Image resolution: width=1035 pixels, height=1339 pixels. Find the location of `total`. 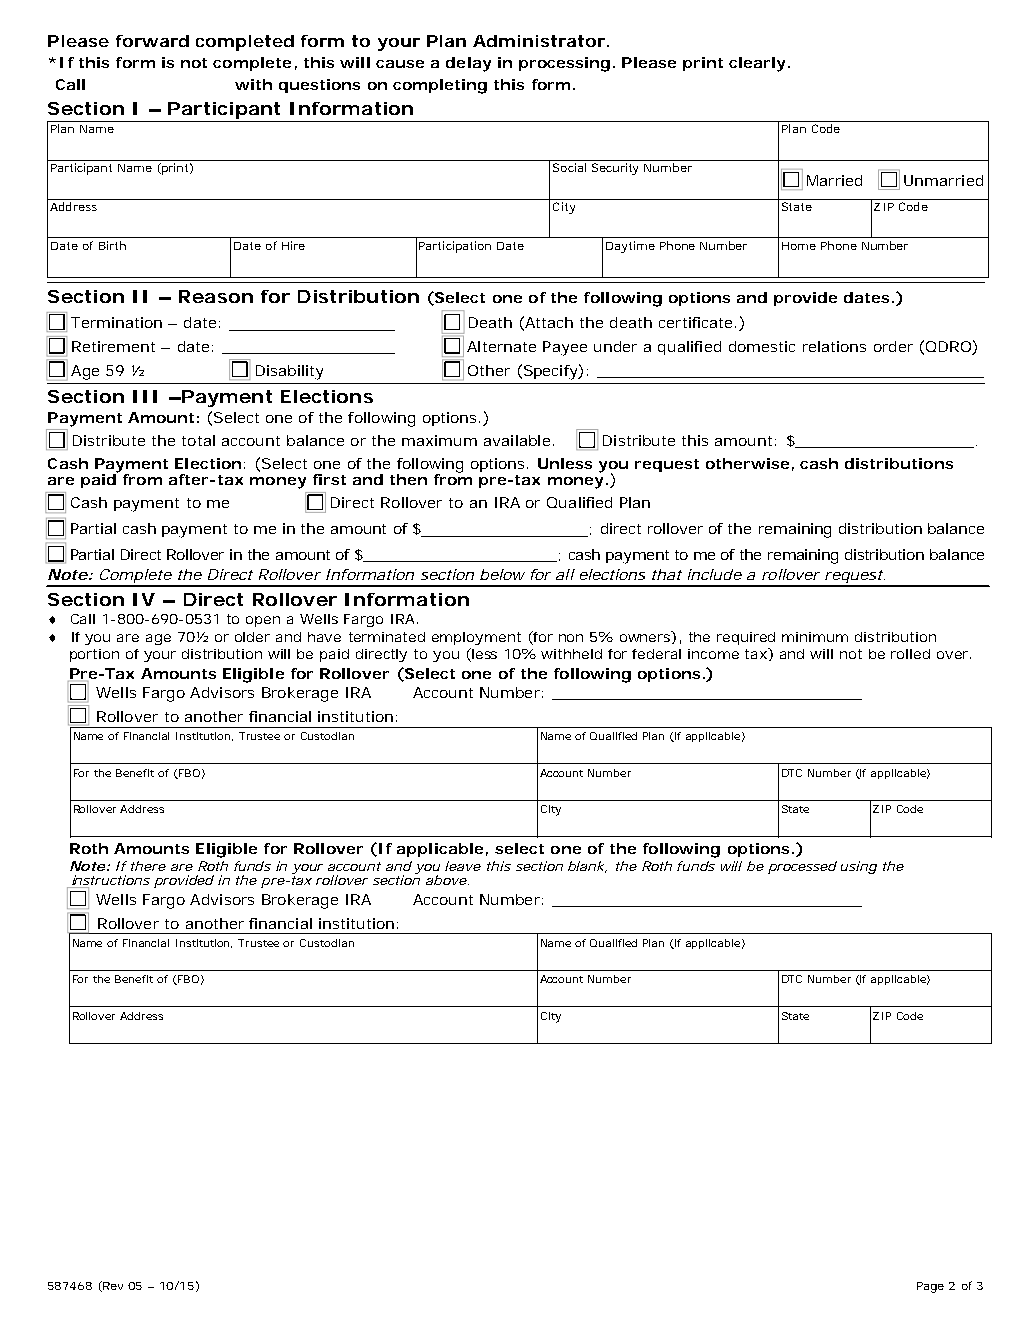

total is located at coordinates (198, 440).
